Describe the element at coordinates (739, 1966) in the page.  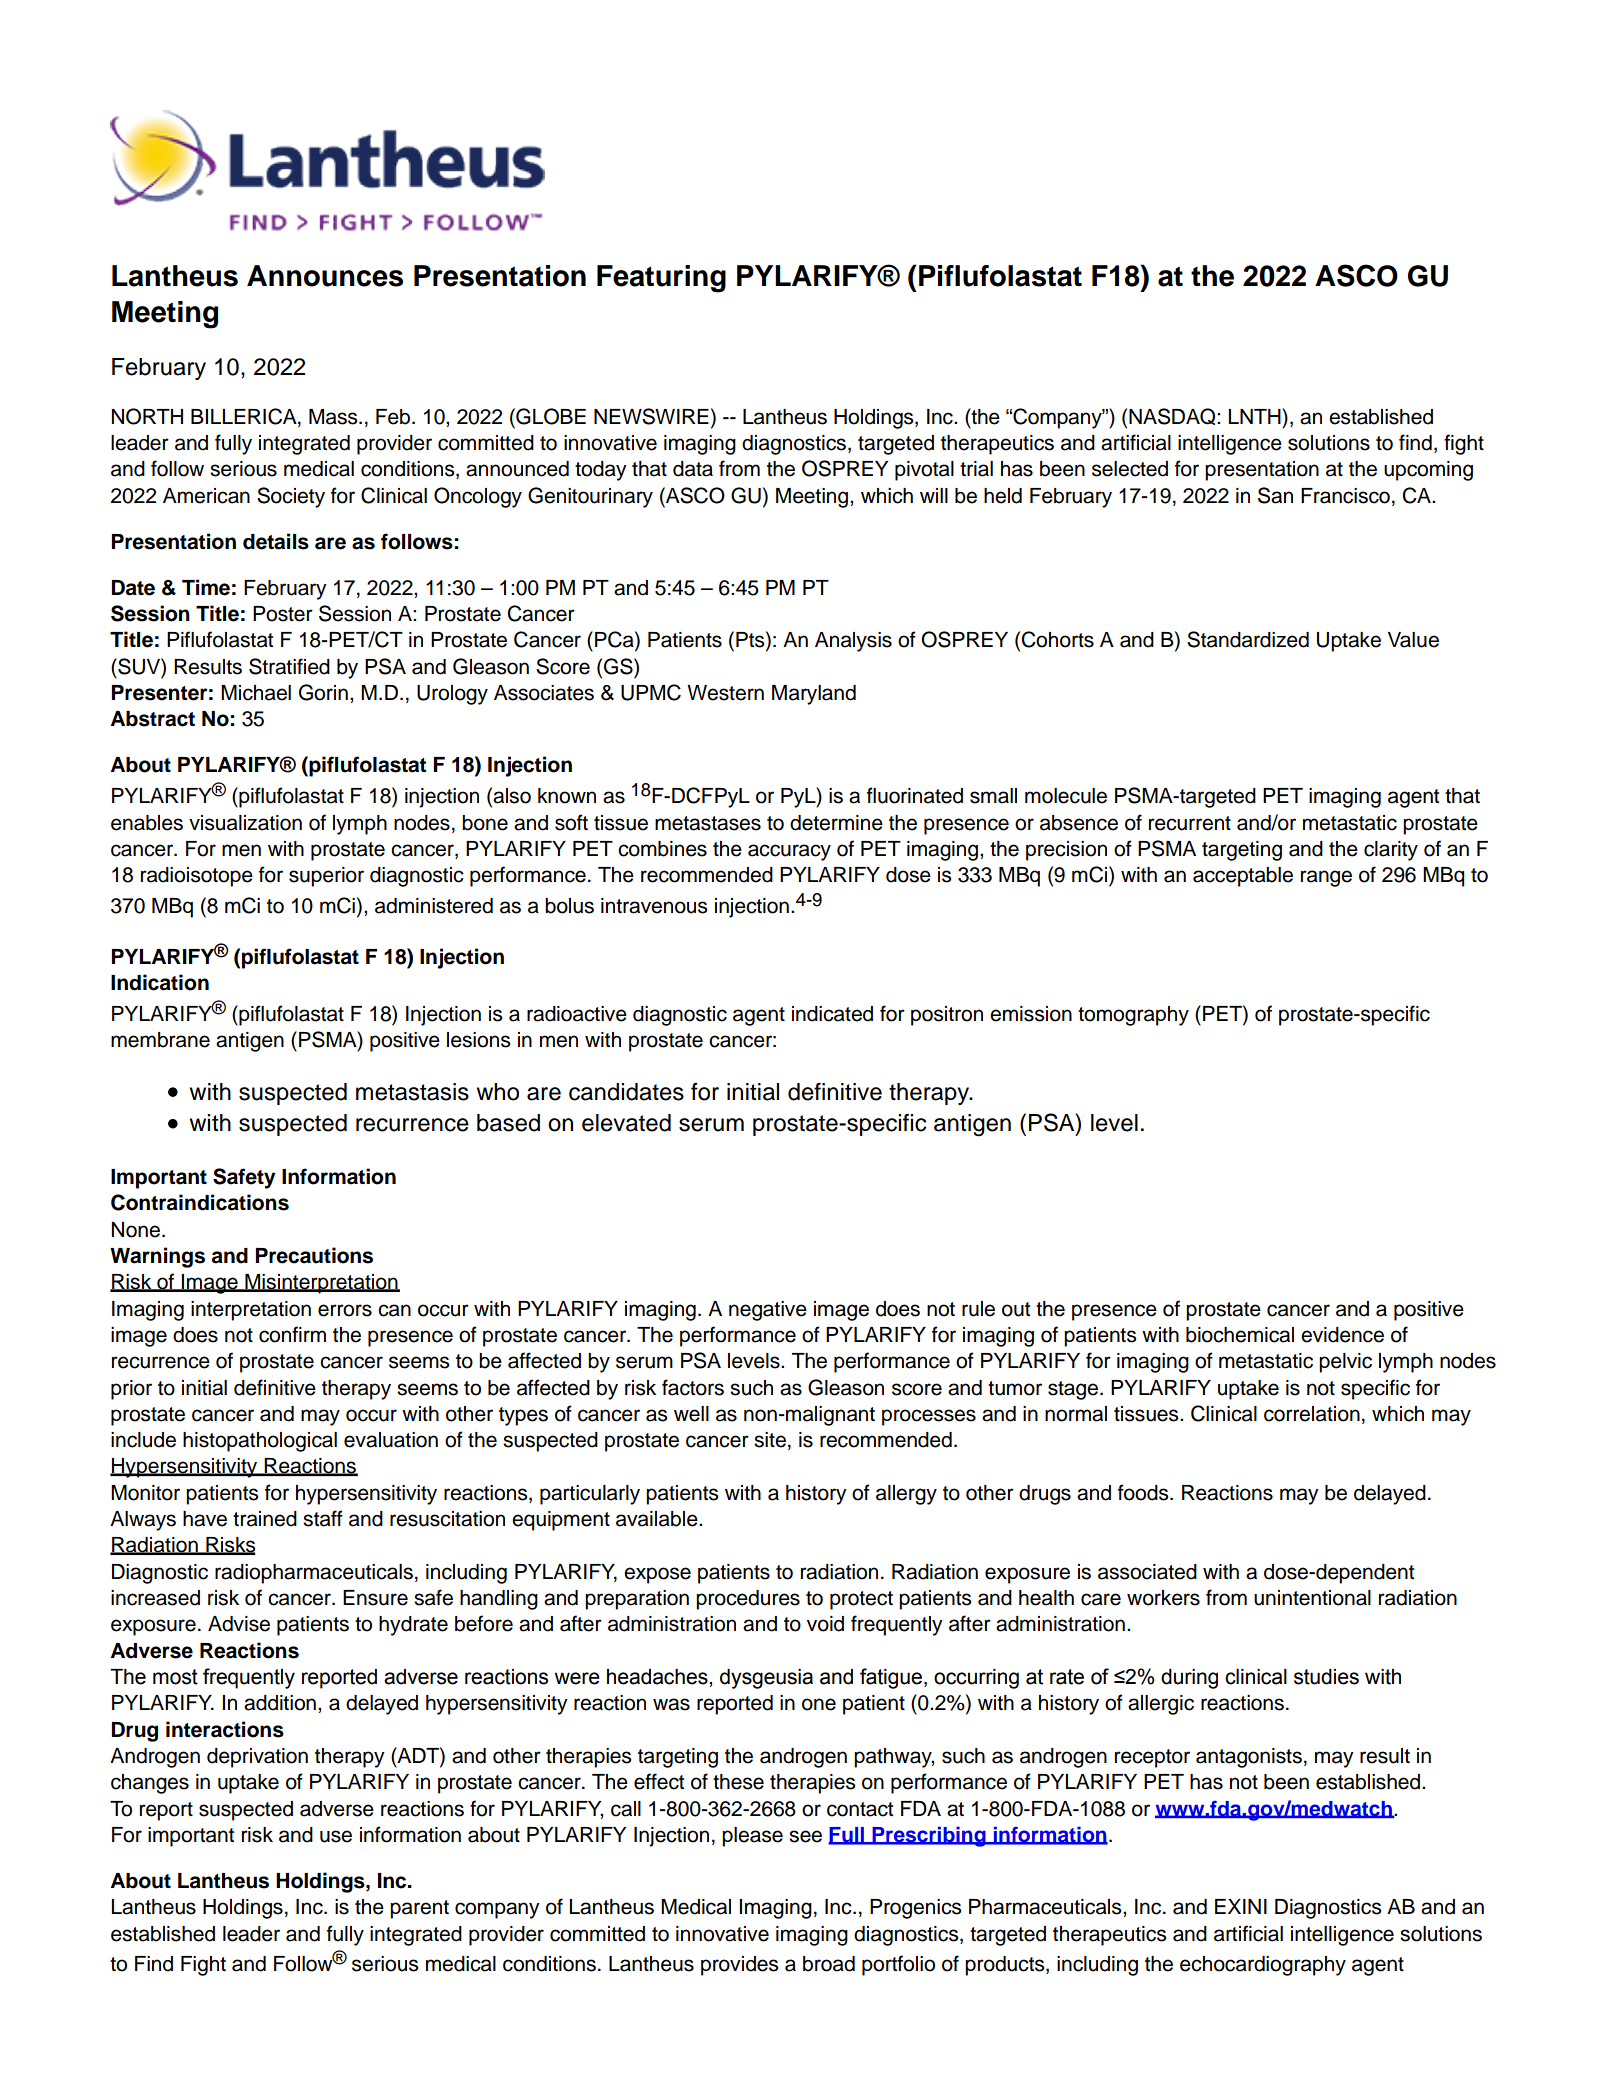
I see `provides` at that location.
